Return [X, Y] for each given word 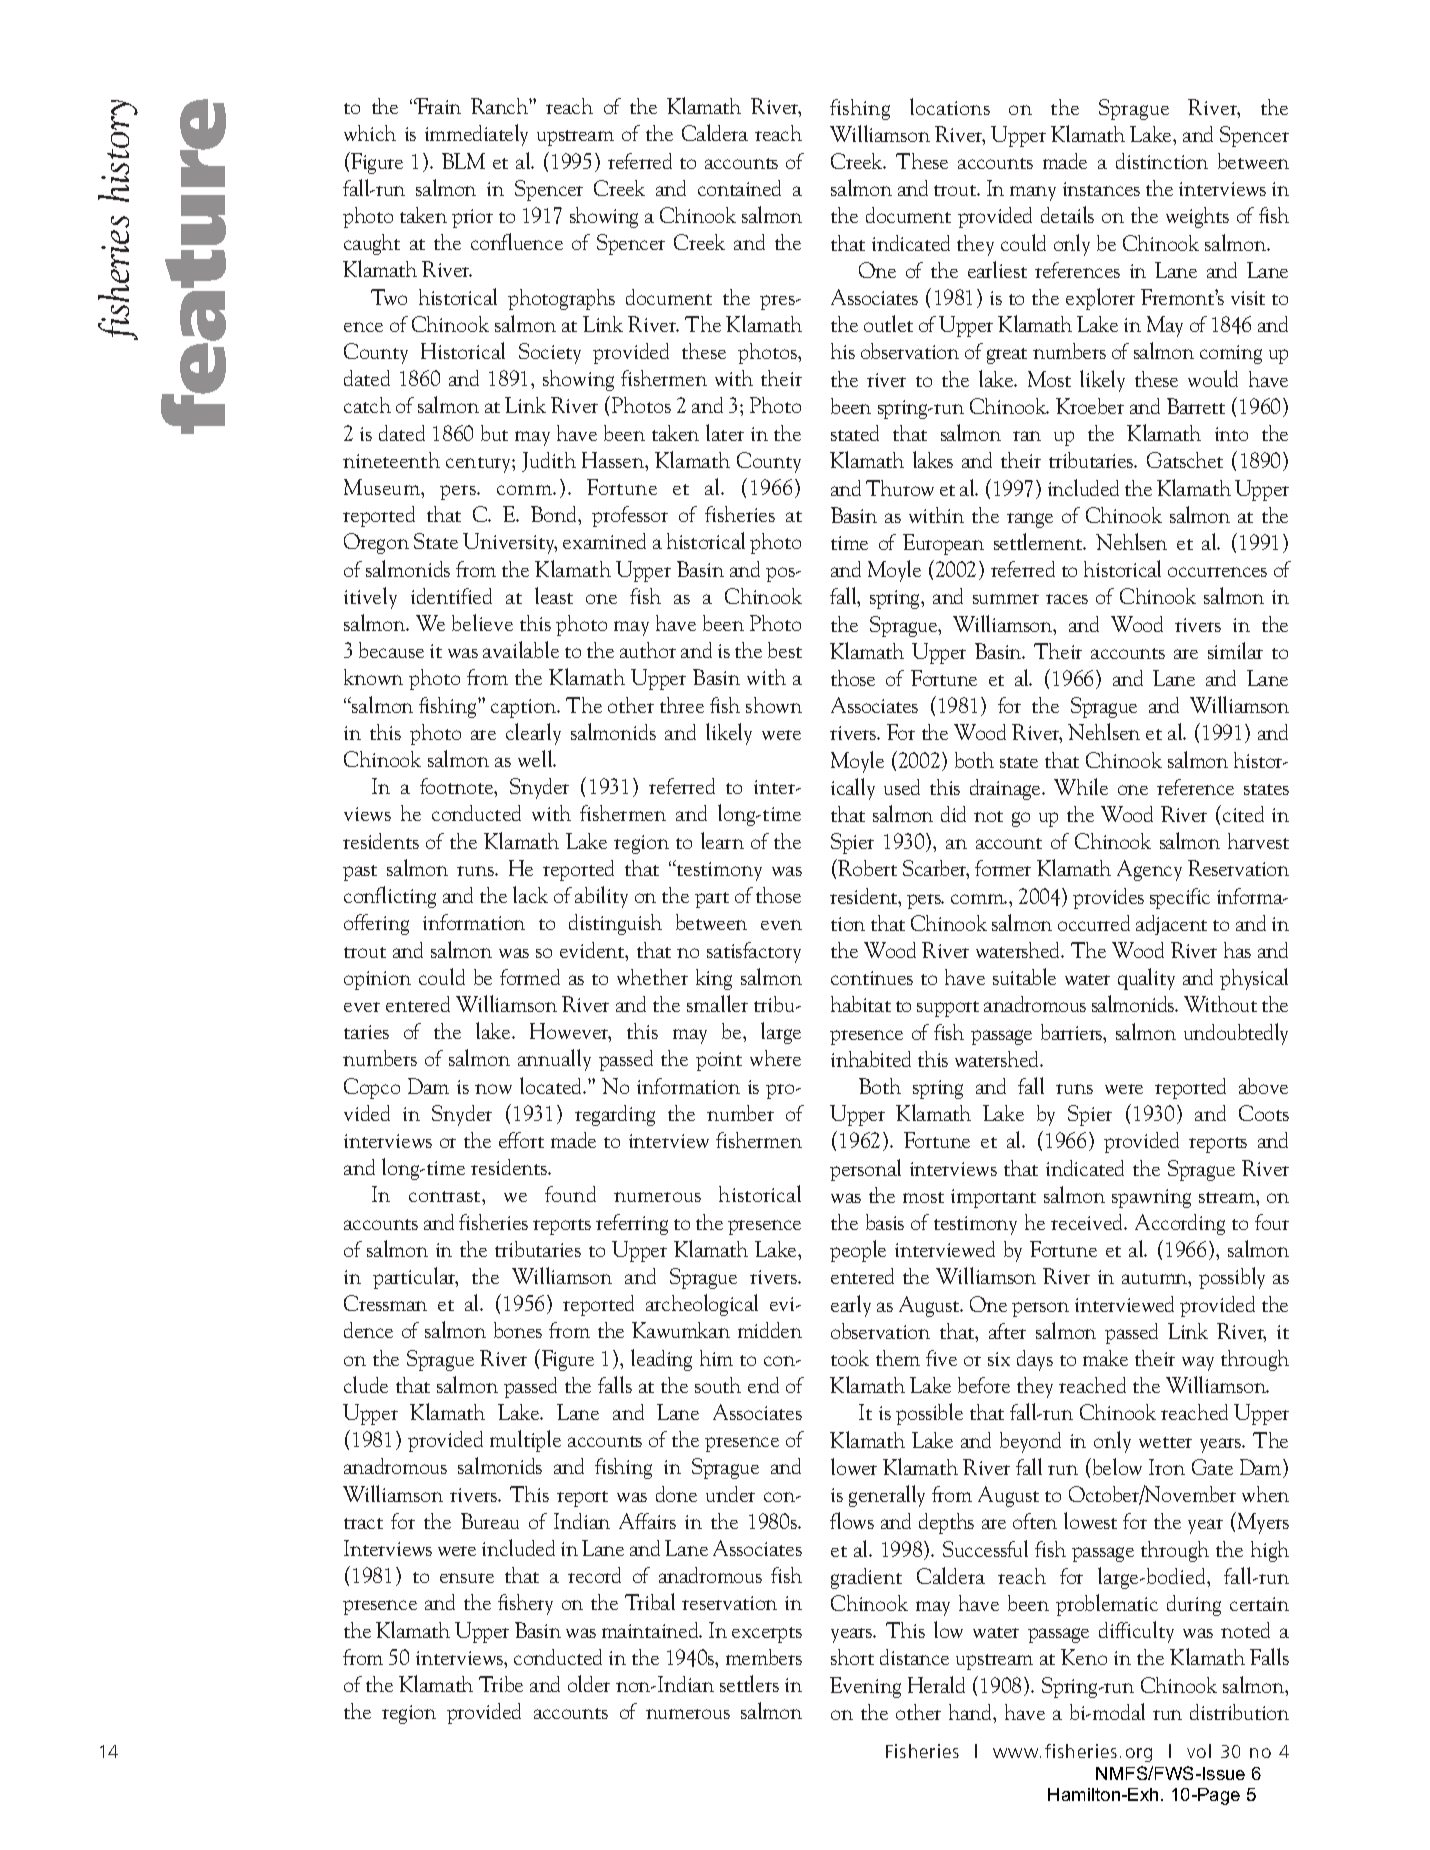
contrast [446, 1196]
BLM [463, 161]
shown [774, 705]
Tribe [501, 1684]
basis [885, 1222]
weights [1197, 217]
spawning [1151, 1198]
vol [1199, 1751]
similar [1235, 650]
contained [739, 188]
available [521, 649]
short [852, 1657]
